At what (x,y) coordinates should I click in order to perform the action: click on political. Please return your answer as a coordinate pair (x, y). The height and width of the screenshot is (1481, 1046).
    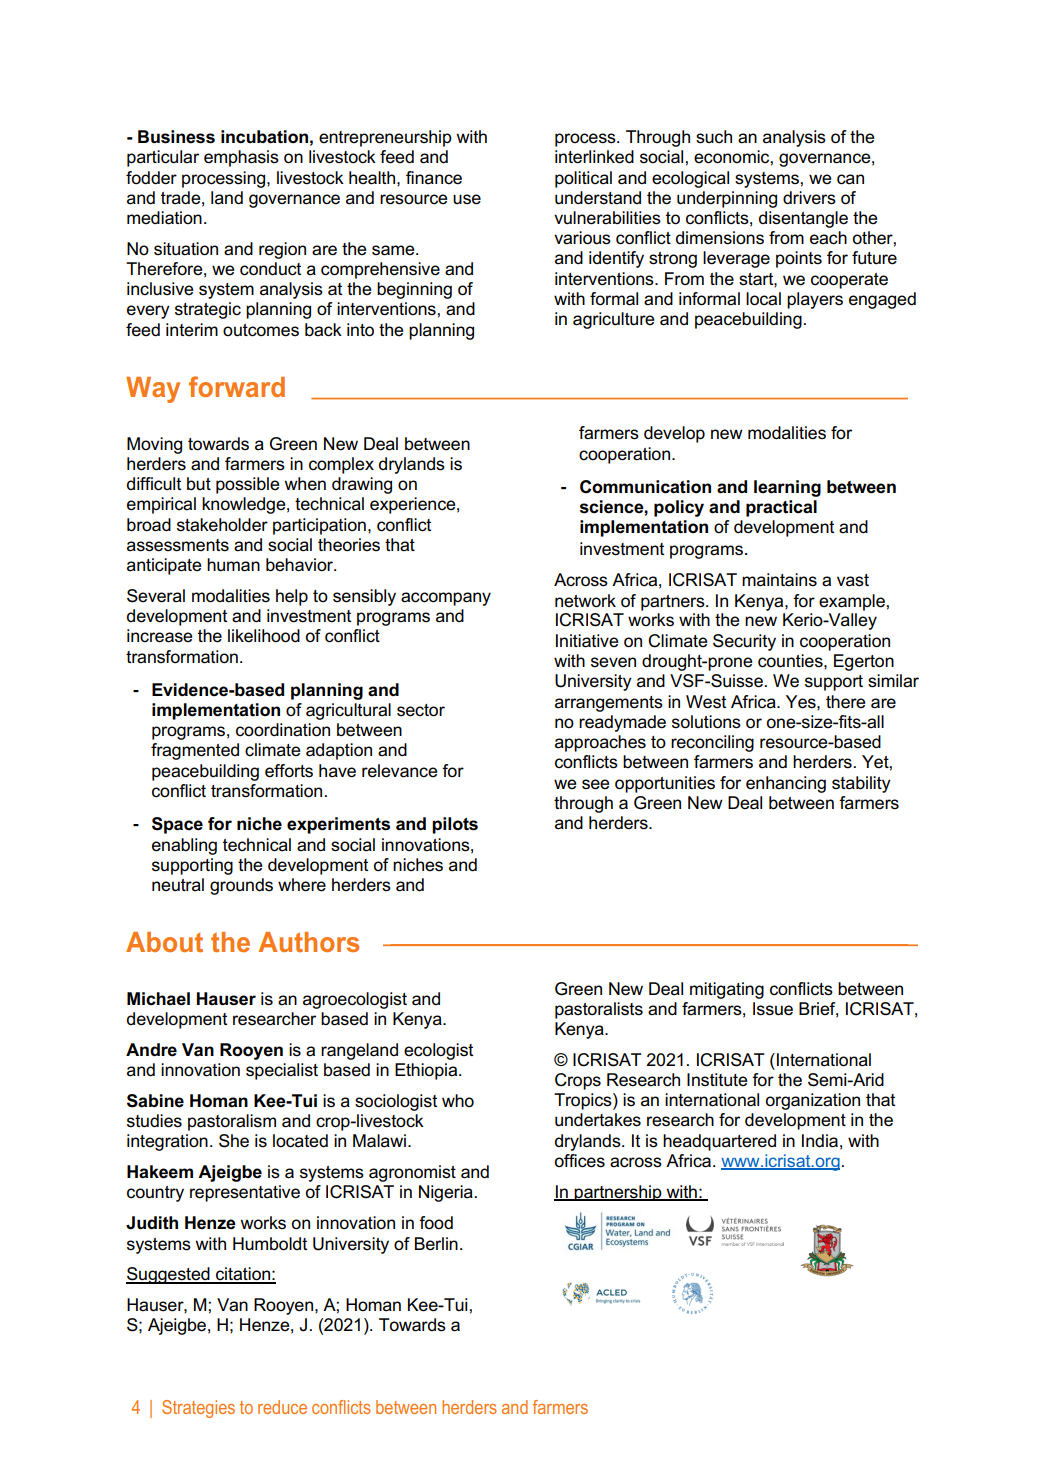
    Looking at the image, I should click on (583, 179).
